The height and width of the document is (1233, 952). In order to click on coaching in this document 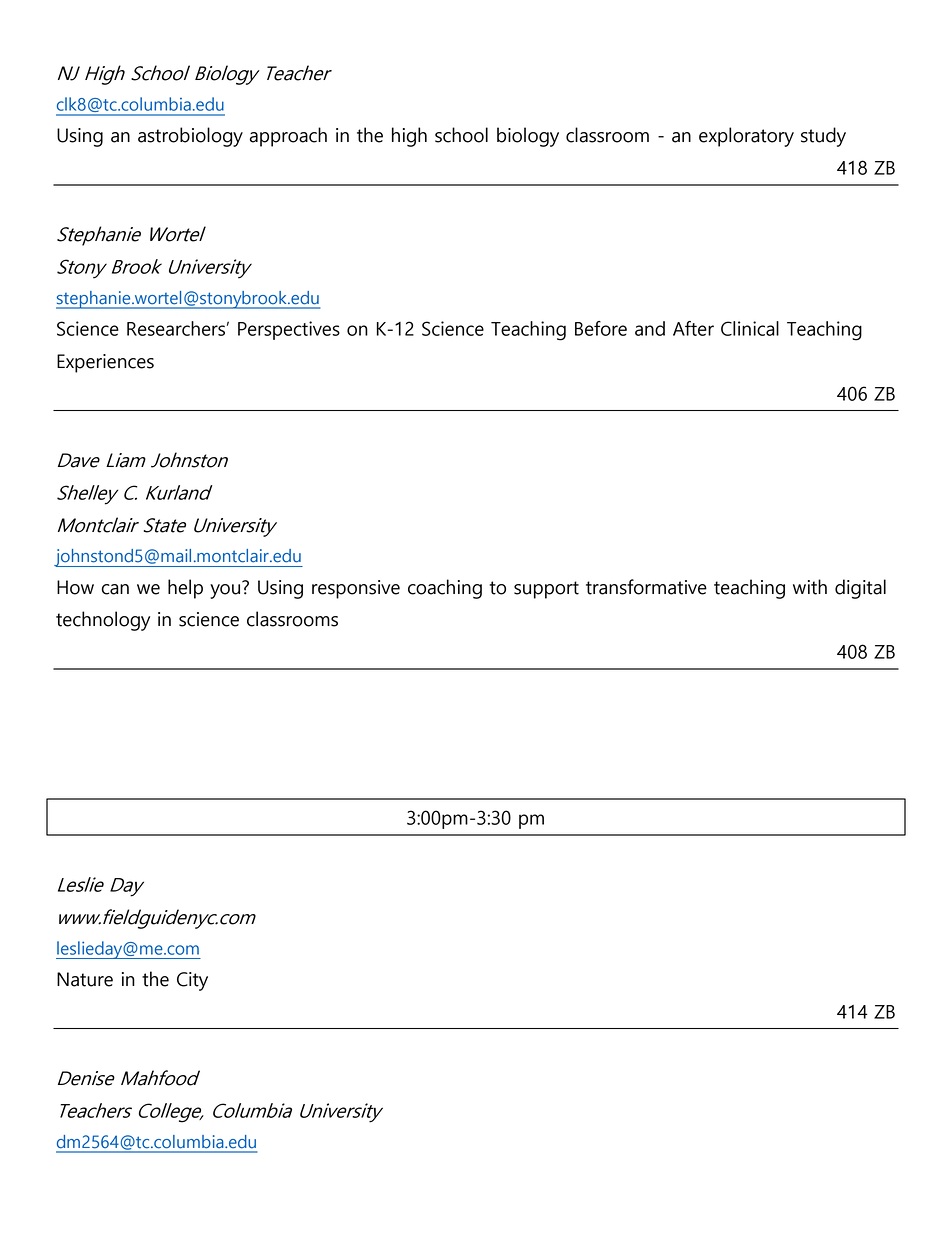, I will do `click(445, 589)`.
